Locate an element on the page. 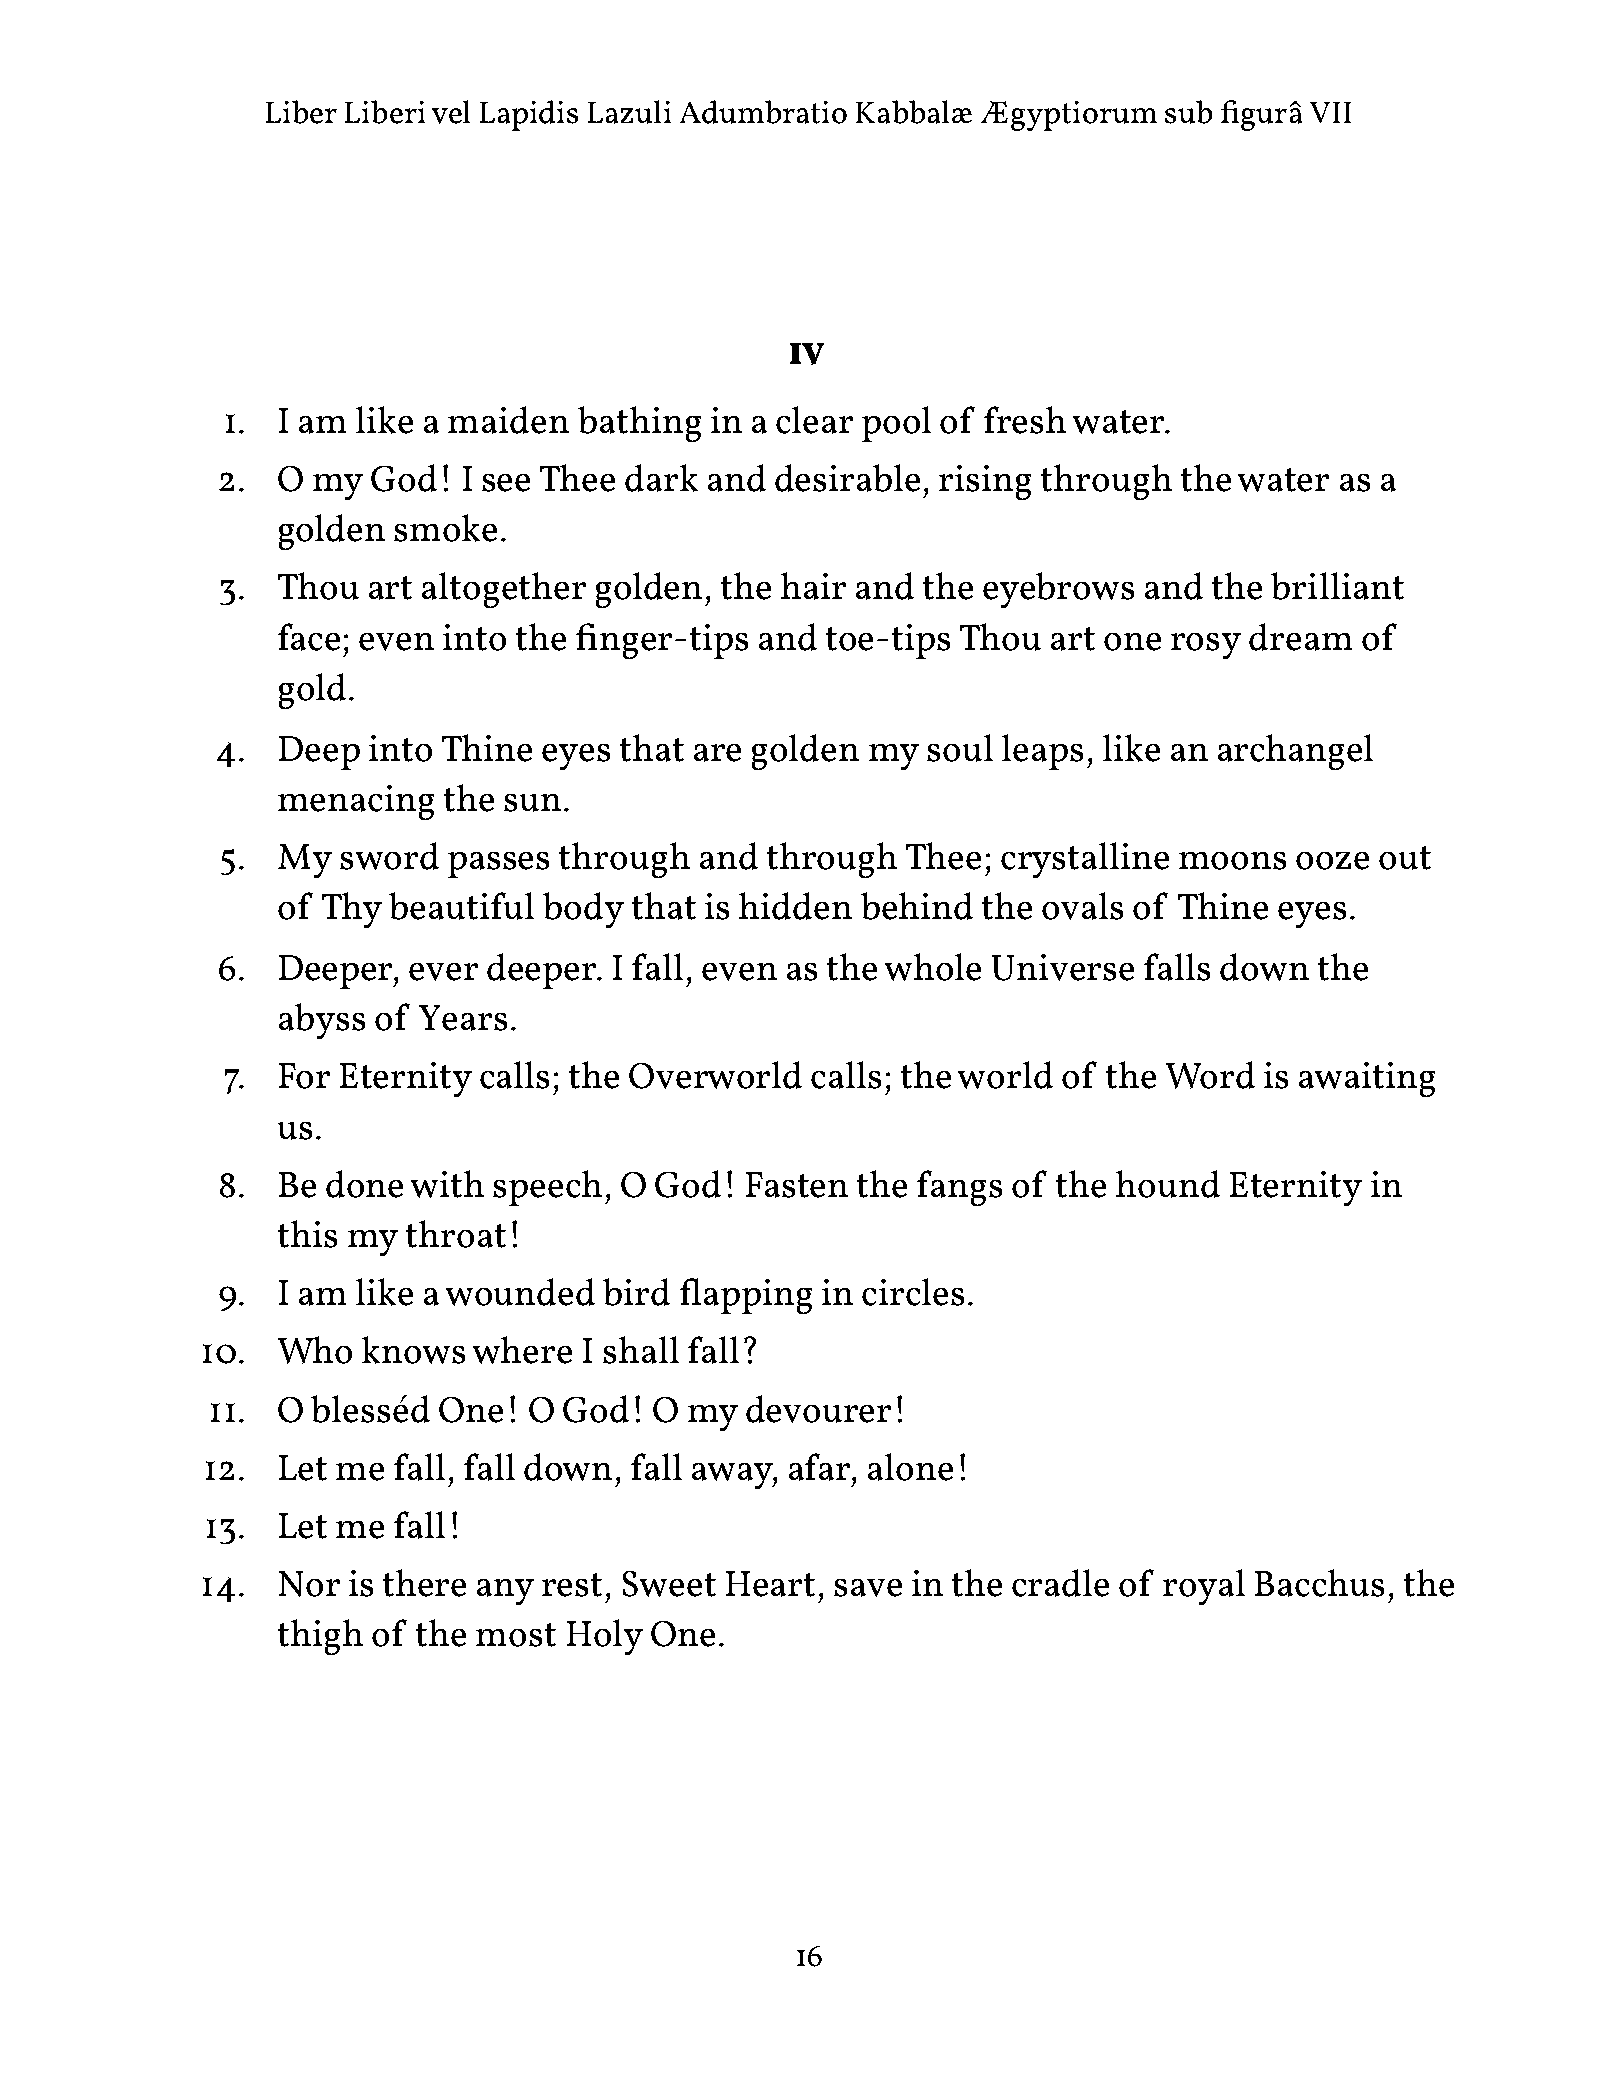  Lazuli is located at coordinates (629, 112).
